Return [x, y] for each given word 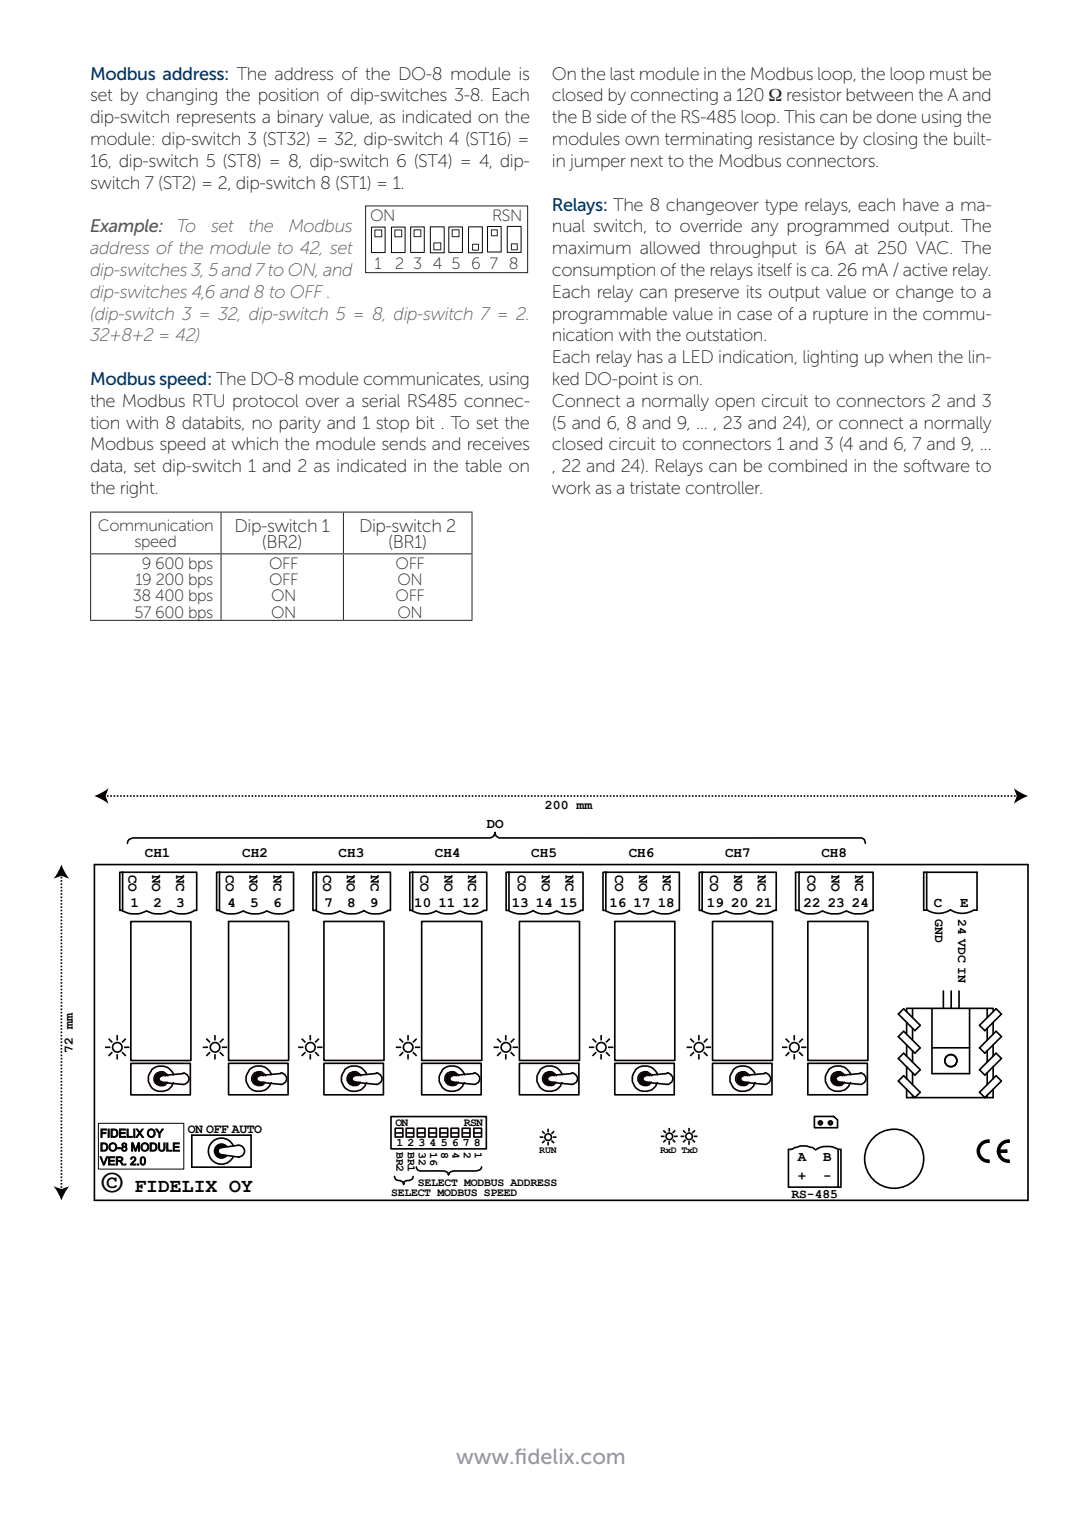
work [571, 487]
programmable [610, 315]
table [483, 465]
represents [216, 119]
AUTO [246, 1130]
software [936, 465]
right [139, 489]
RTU [208, 400]
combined [807, 465]
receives [498, 443]
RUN [548, 1148]
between [880, 94]
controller [724, 487]
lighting [830, 358]
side [611, 116]
